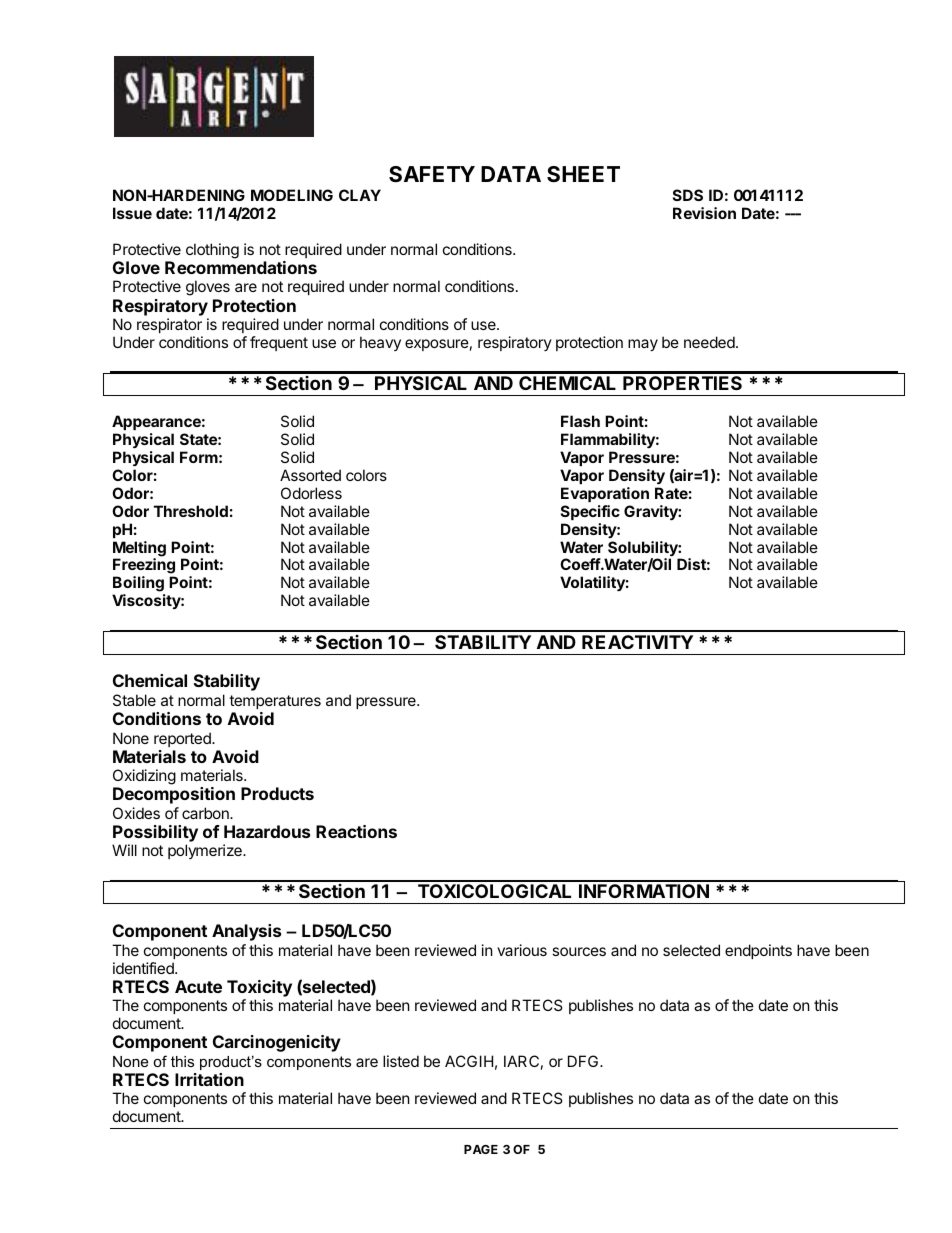  What do you see at coordinates (212, 251) in the screenshot?
I see `clothing` at bounding box center [212, 251].
